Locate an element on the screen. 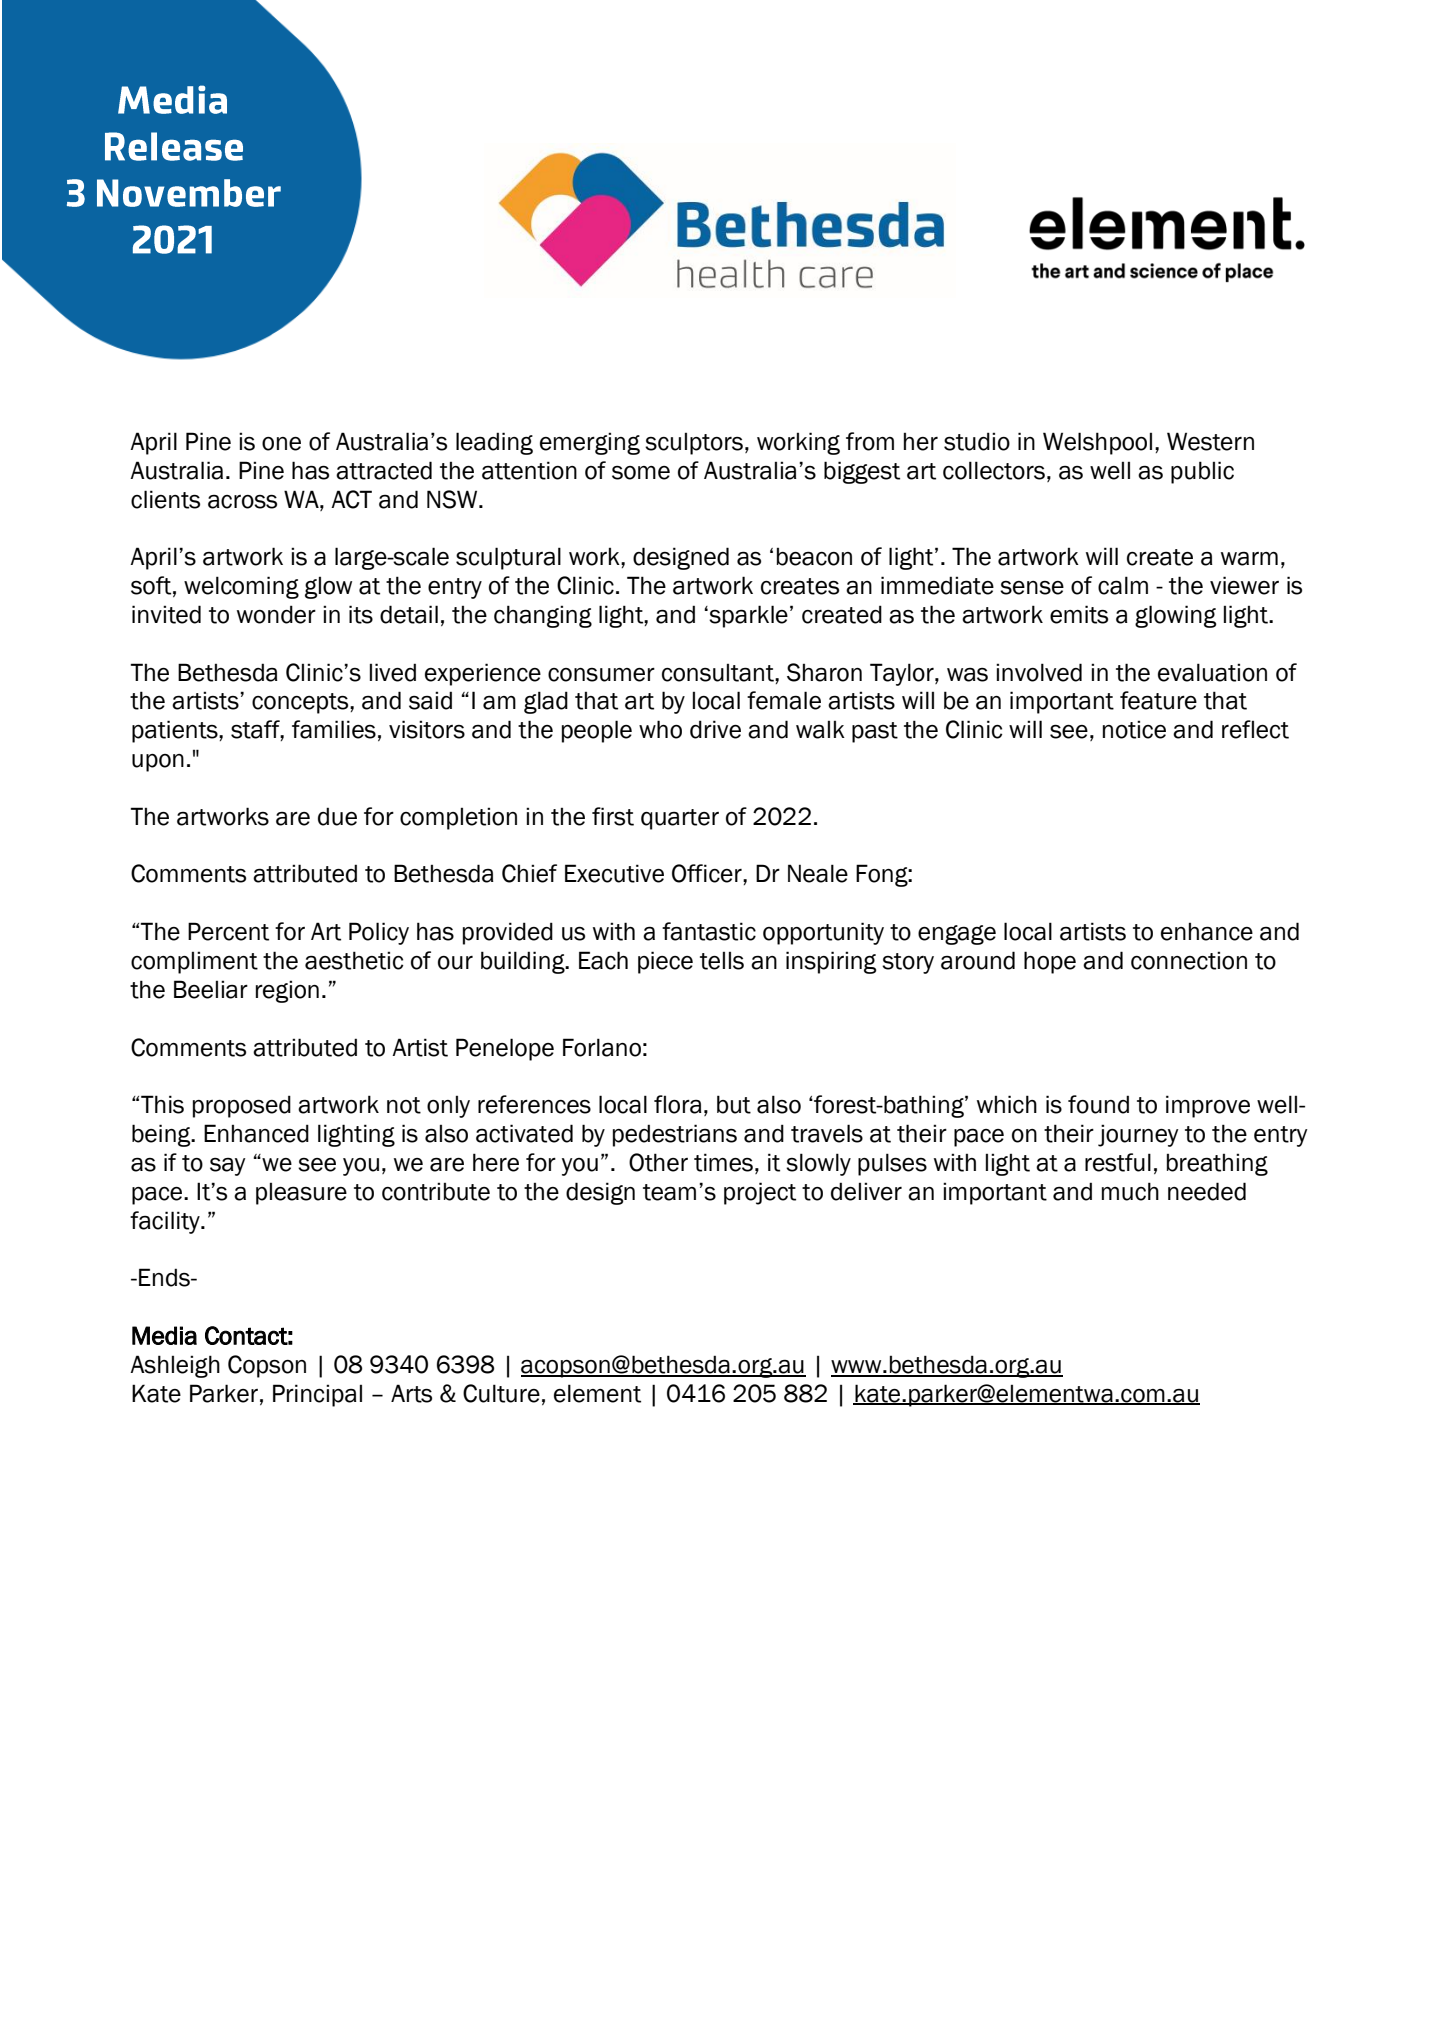 The width and height of the screenshot is (1441, 2040). sculptors is located at coordinates (694, 443).
